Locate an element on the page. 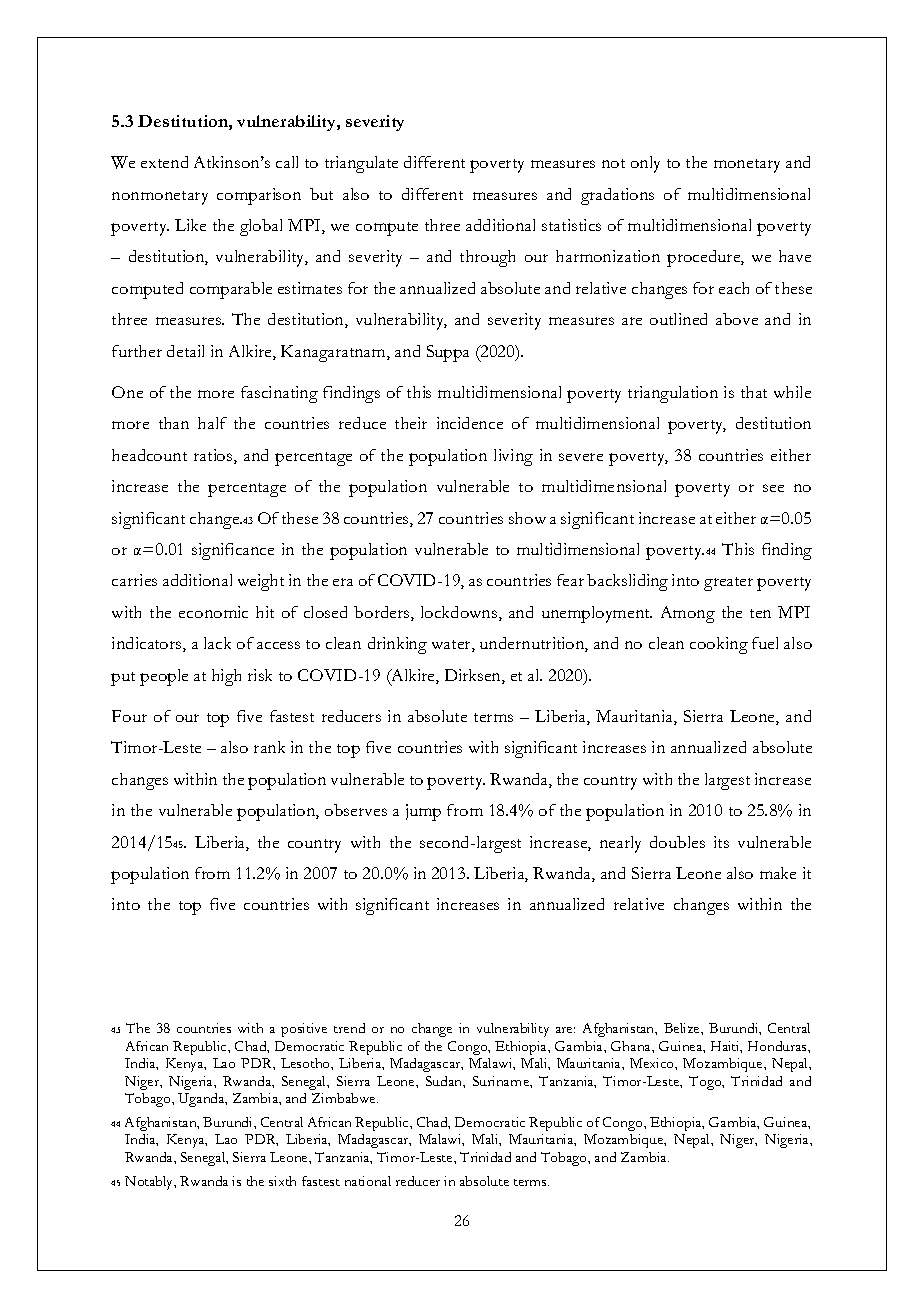  see is located at coordinates (773, 488).
